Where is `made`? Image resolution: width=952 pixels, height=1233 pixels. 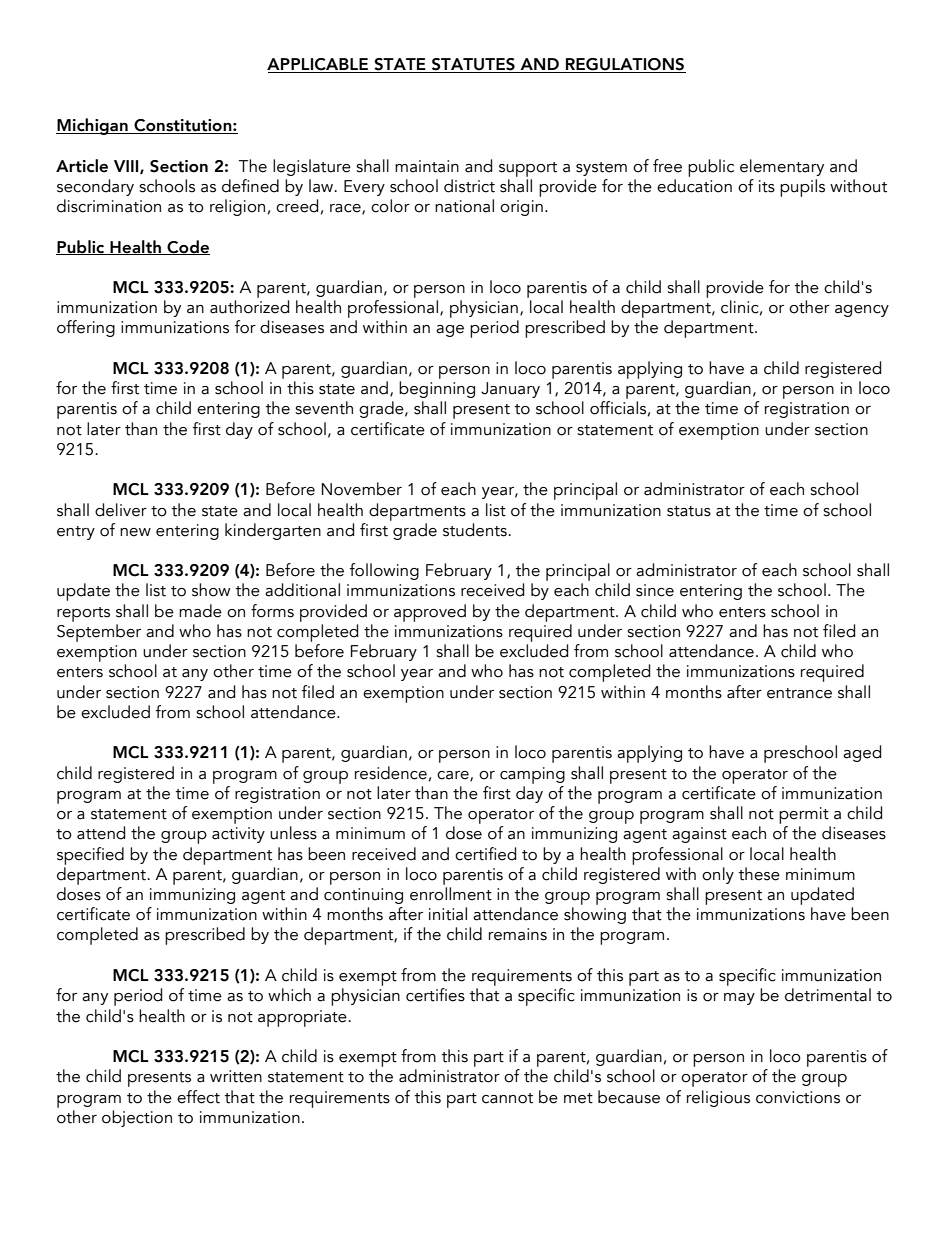
made is located at coordinates (200, 611).
